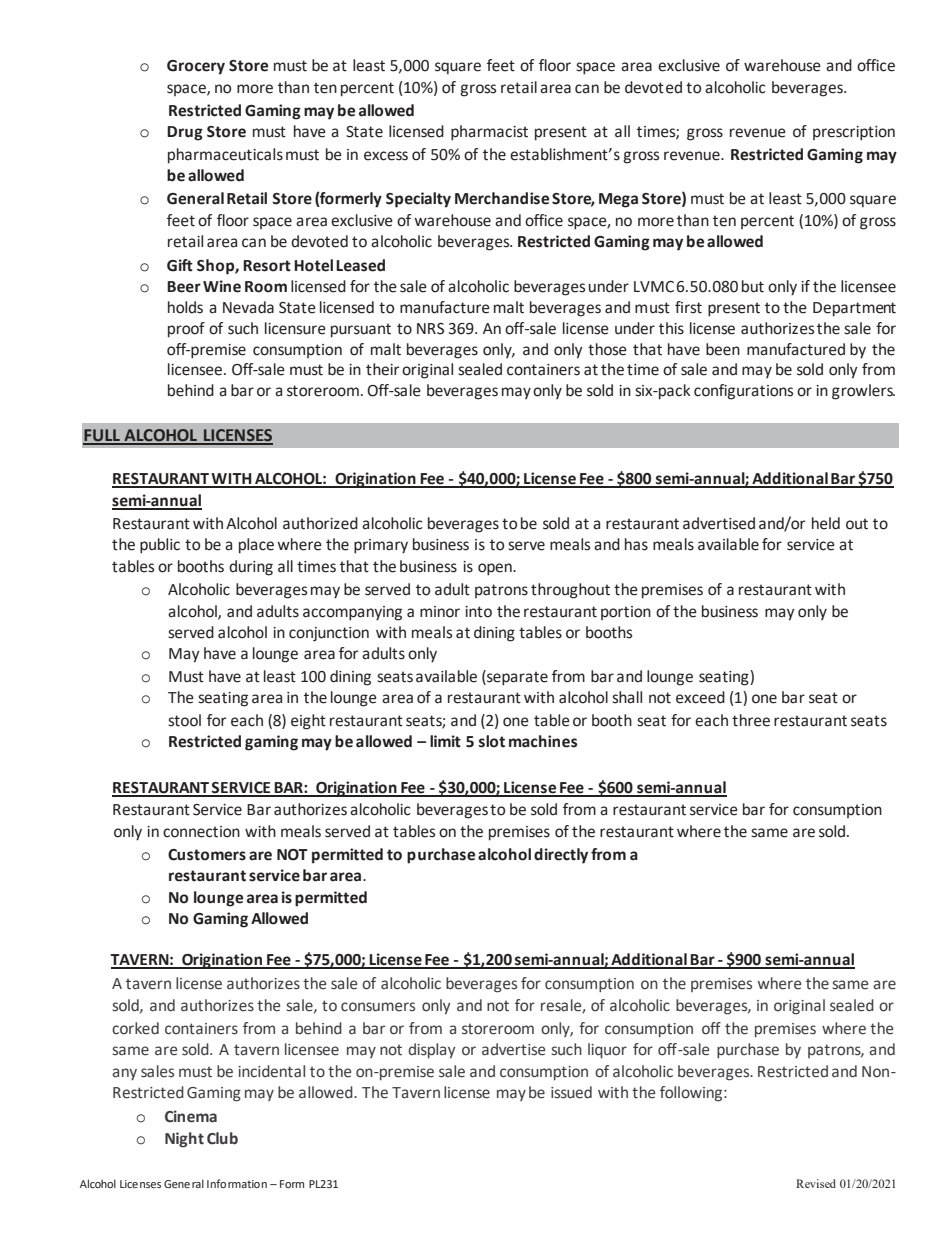 The image size is (952, 1233). I want to click on prescription, so click(854, 133).
